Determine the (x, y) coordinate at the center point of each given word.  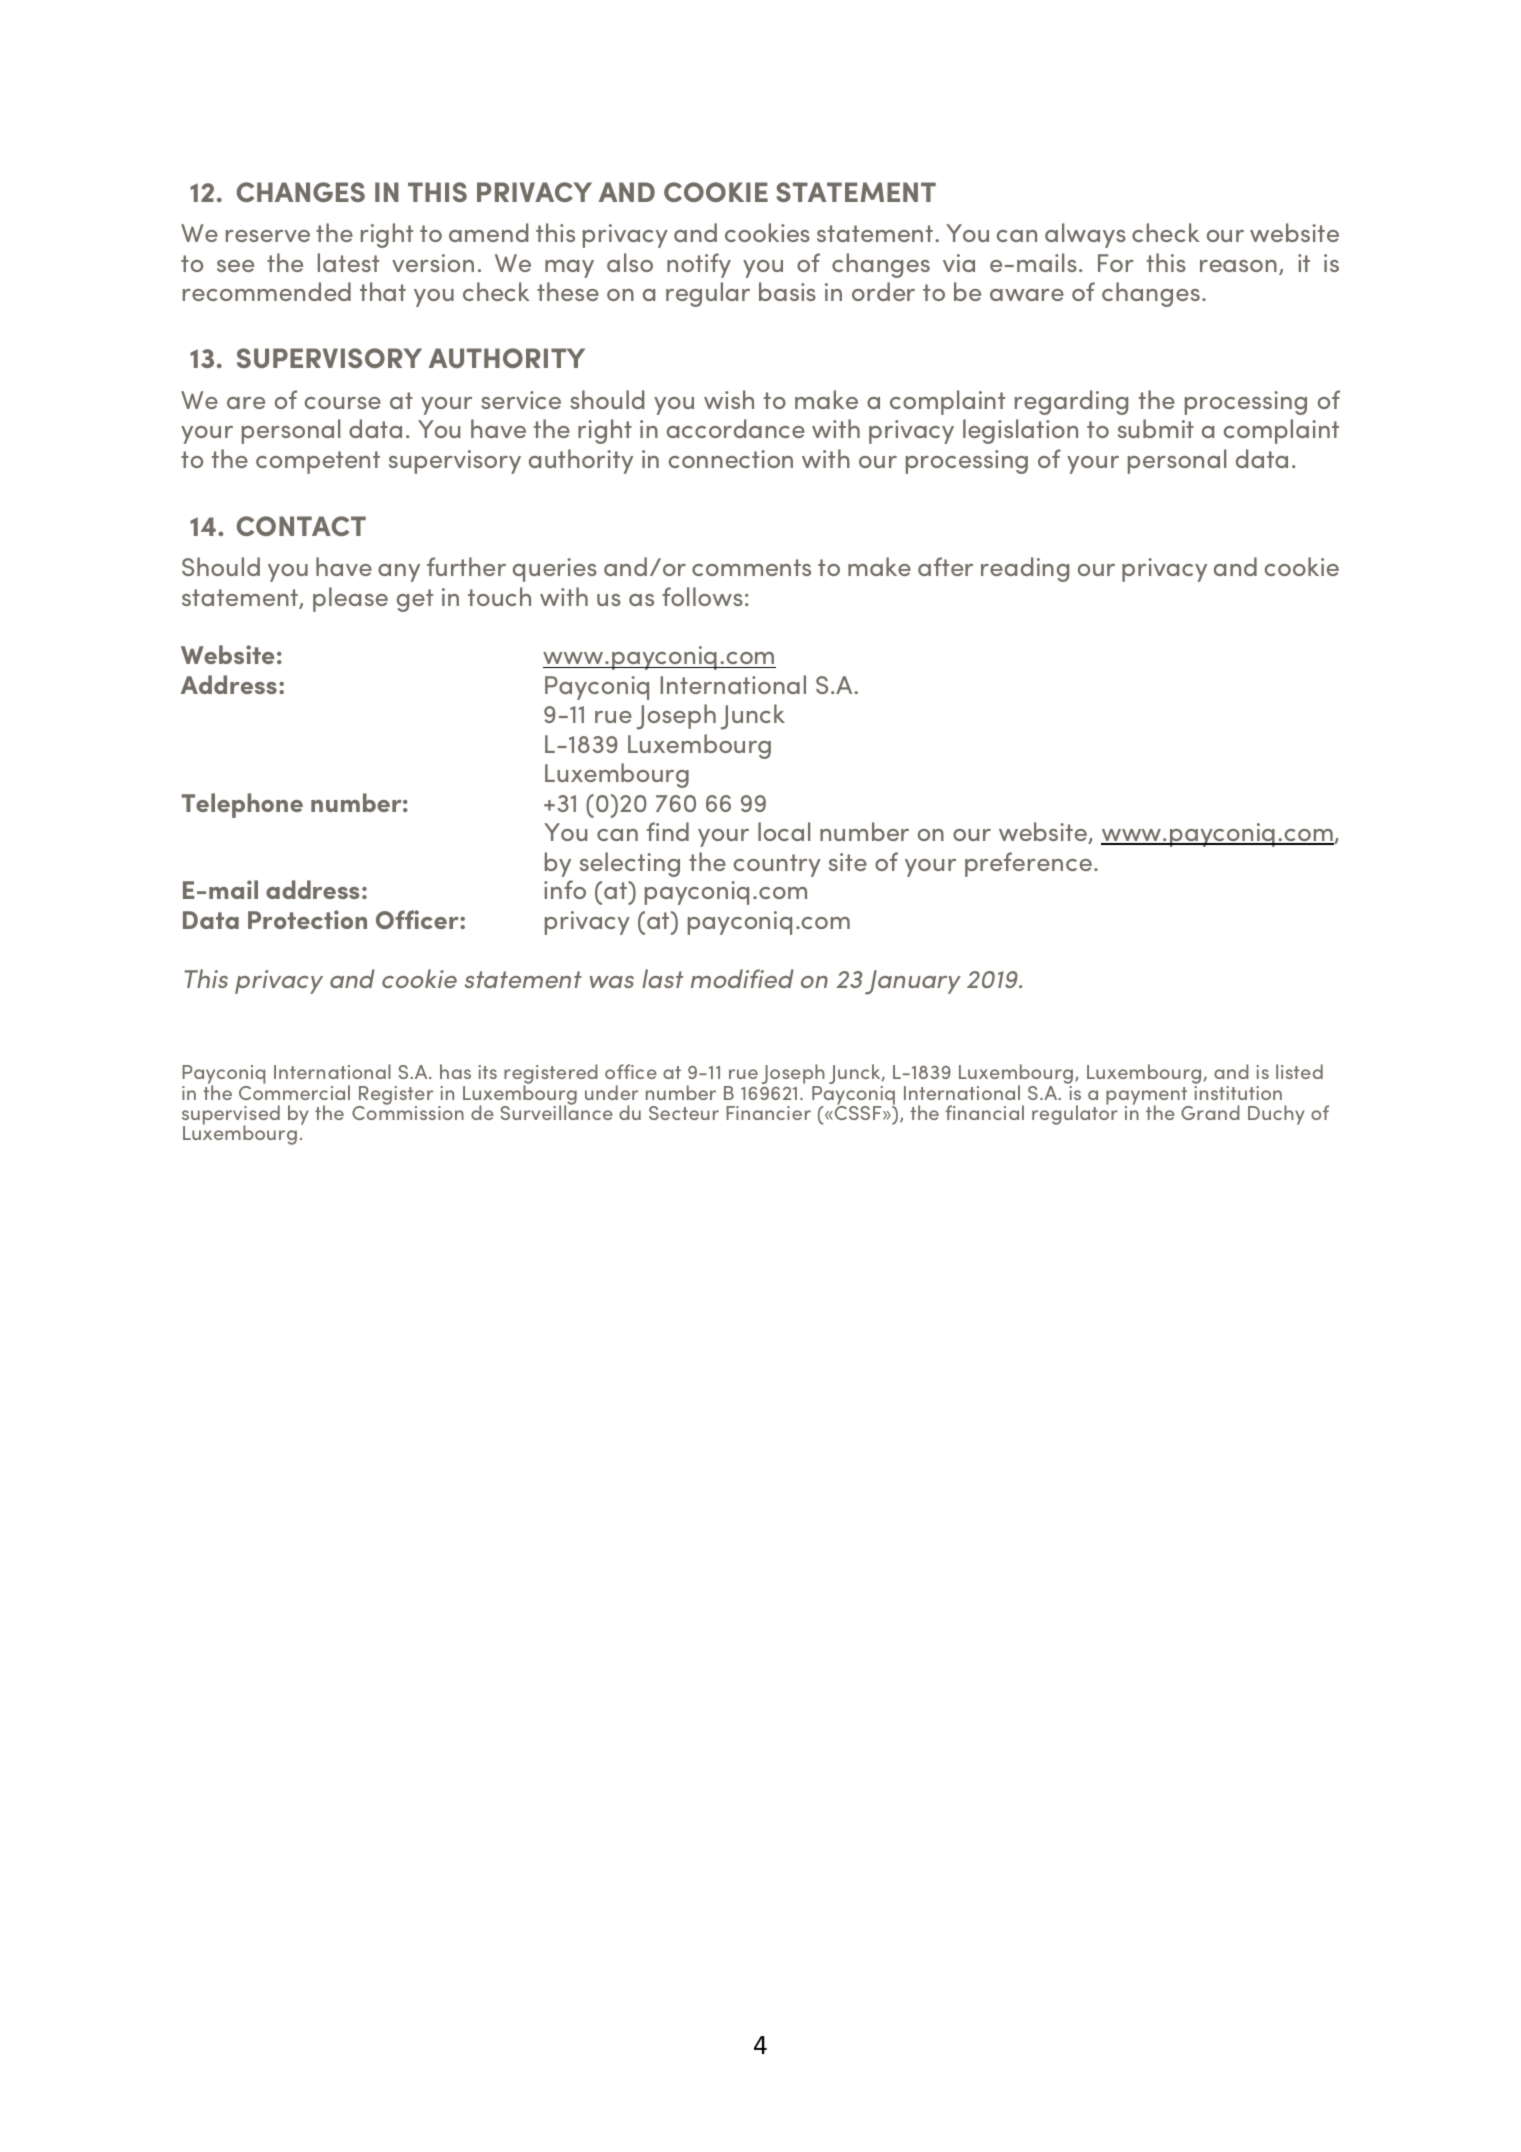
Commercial (294, 1091)
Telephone (242, 805)
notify (699, 265)
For (1116, 263)
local (784, 831)
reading (1025, 569)
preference (1028, 864)
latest (348, 262)
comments (751, 567)
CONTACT (301, 526)
